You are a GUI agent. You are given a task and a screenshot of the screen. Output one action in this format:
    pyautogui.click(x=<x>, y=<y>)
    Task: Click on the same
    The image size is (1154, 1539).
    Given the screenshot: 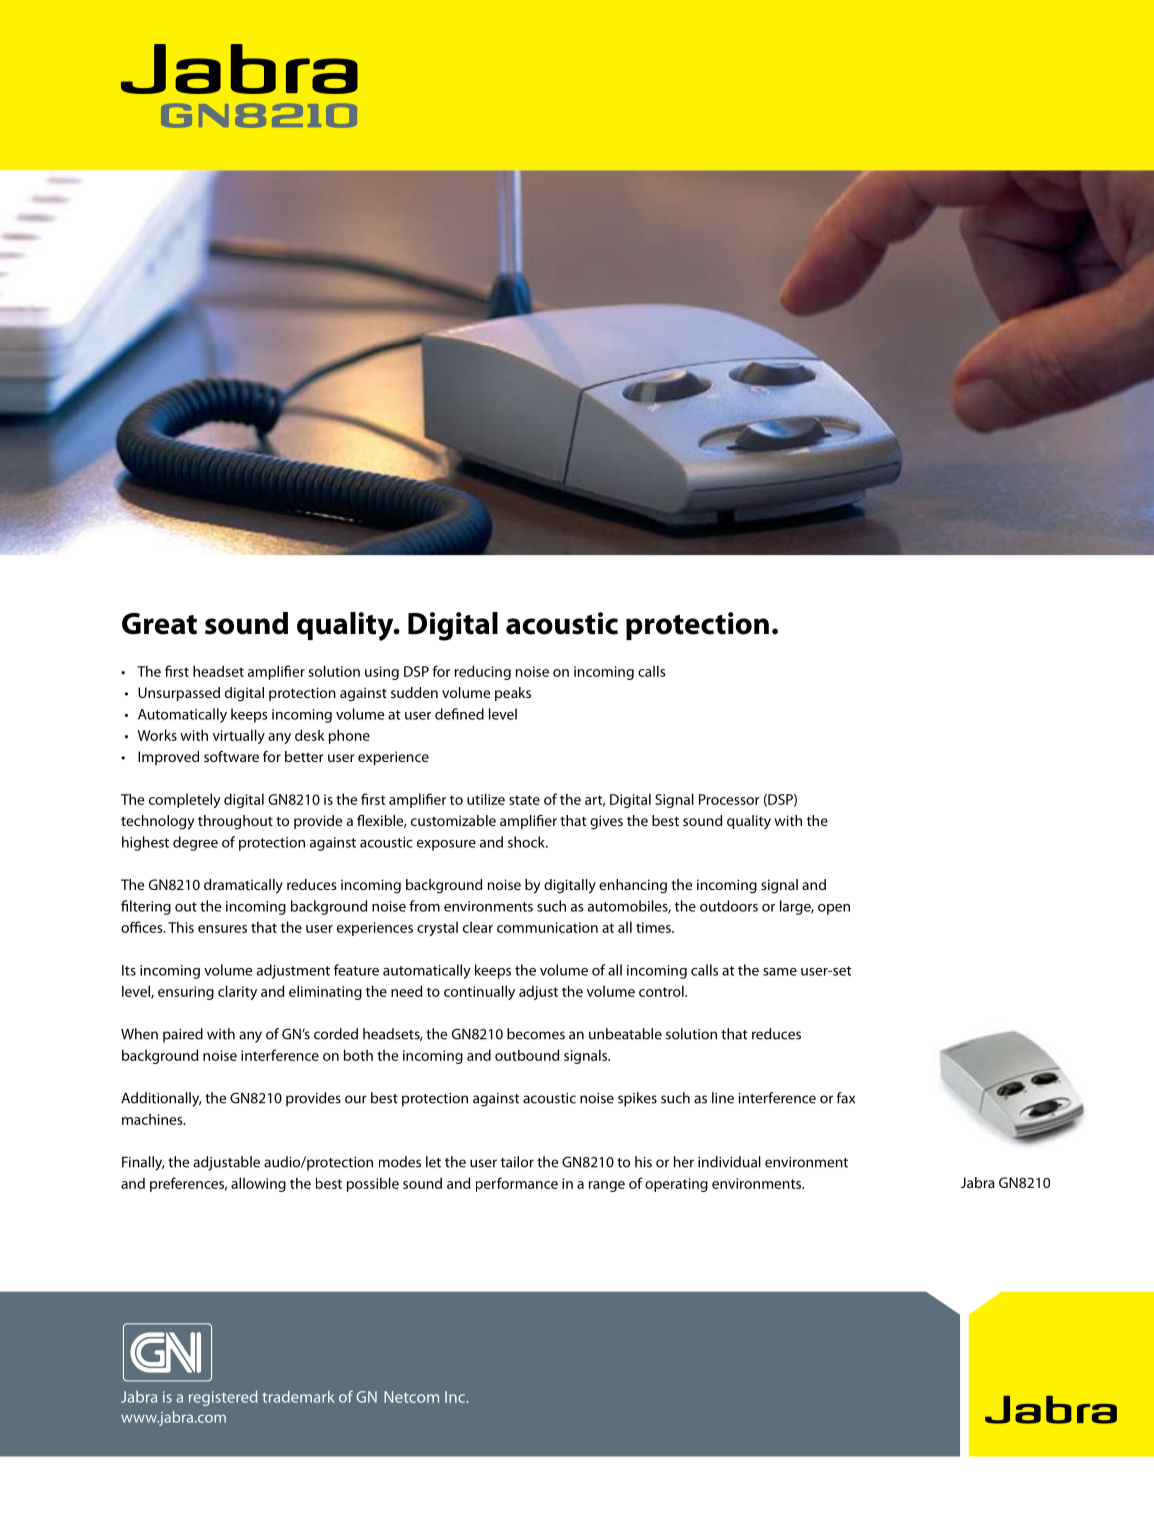 What is the action you would take?
    pyautogui.click(x=780, y=972)
